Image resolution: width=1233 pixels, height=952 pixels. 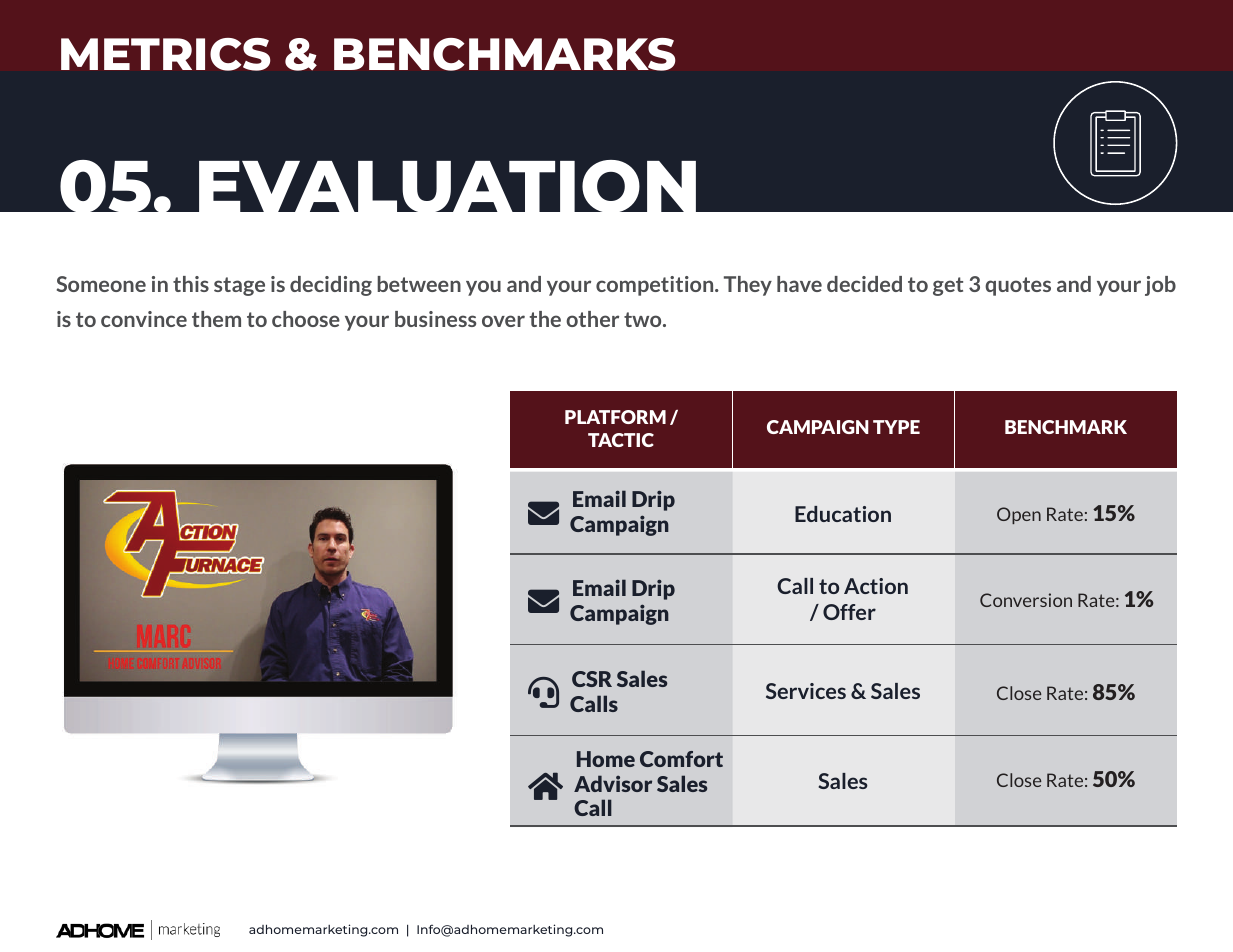 What do you see at coordinates (191, 284) in the screenshot?
I see `this` at bounding box center [191, 284].
